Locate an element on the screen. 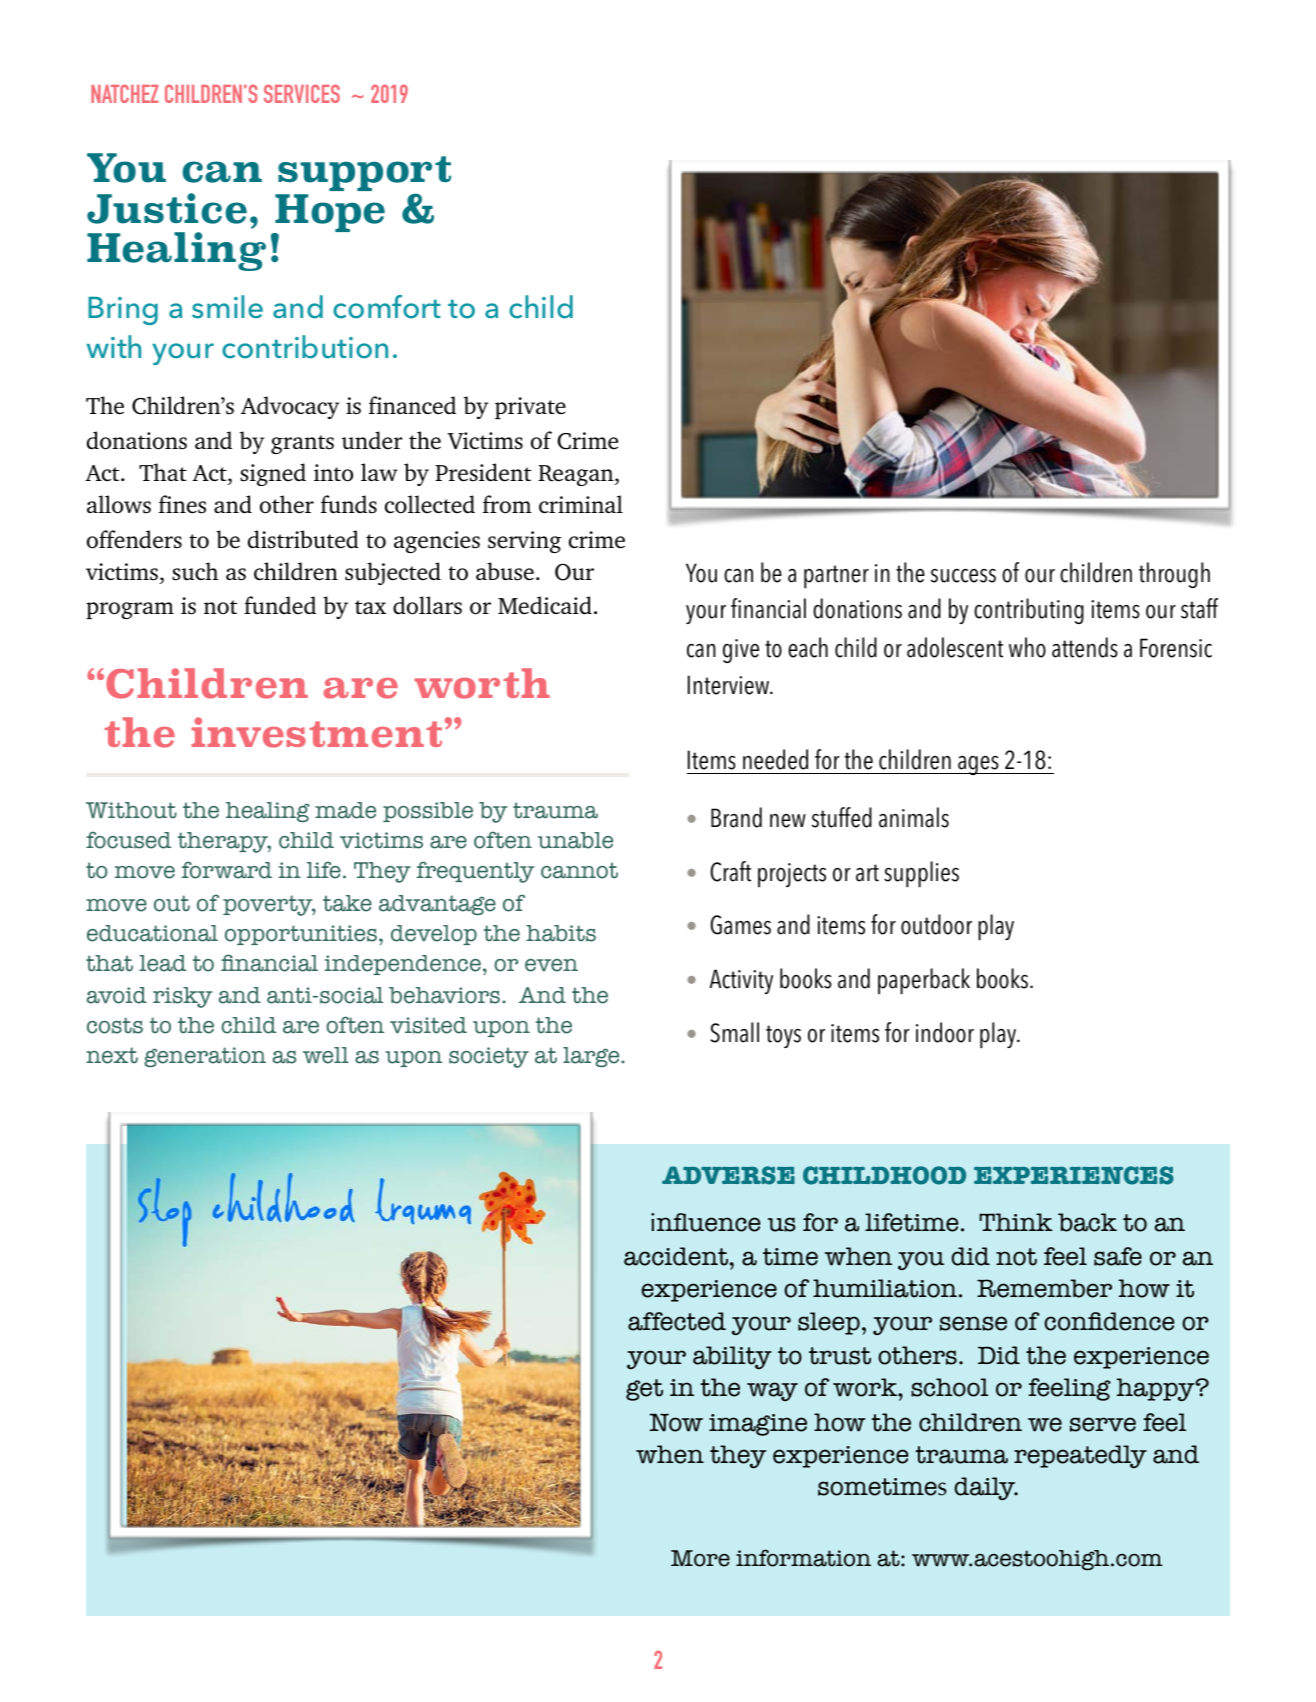 The width and height of the screenshot is (1316, 1702). Interview is located at coordinates (729, 685).
